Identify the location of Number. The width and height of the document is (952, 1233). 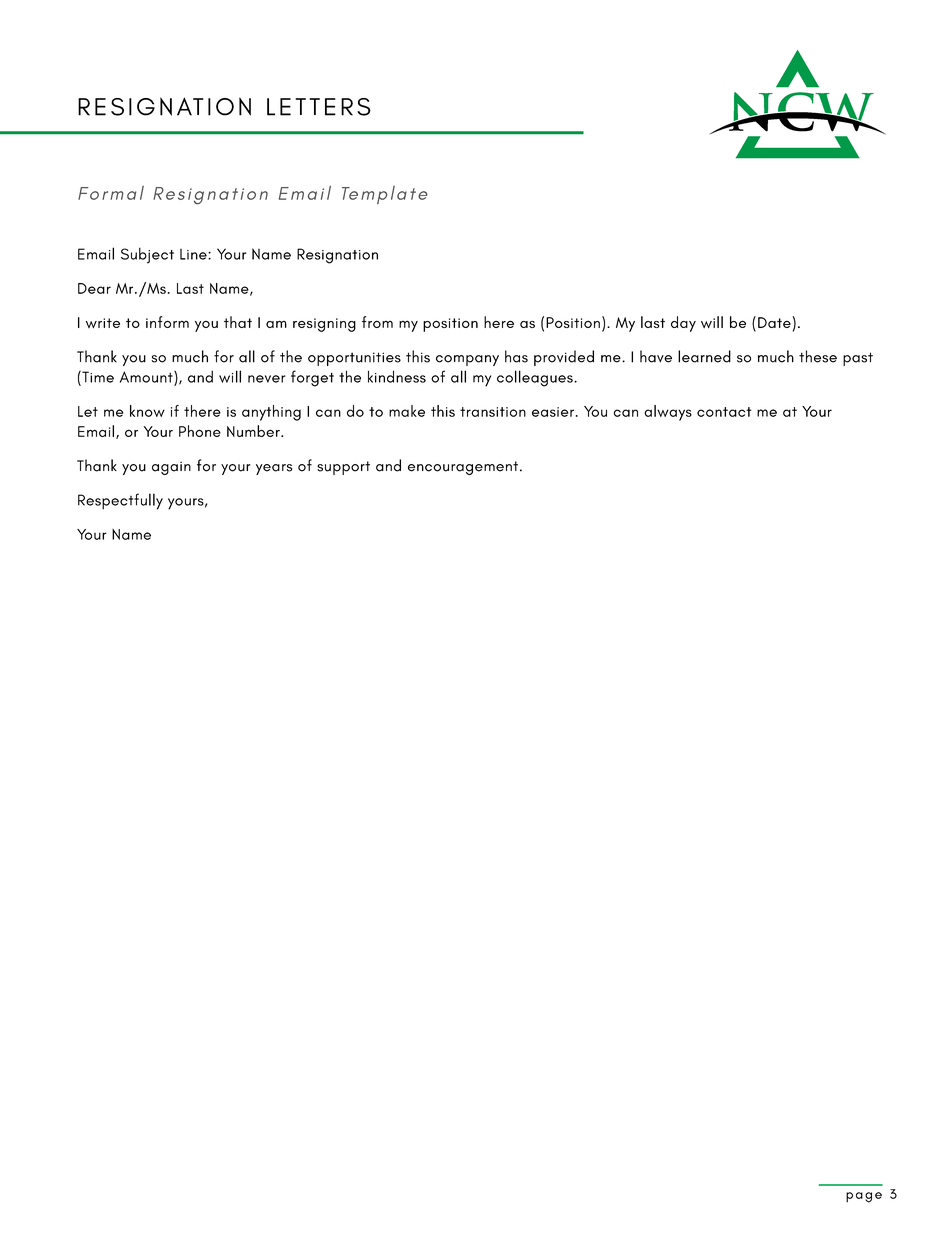
(254, 431).
